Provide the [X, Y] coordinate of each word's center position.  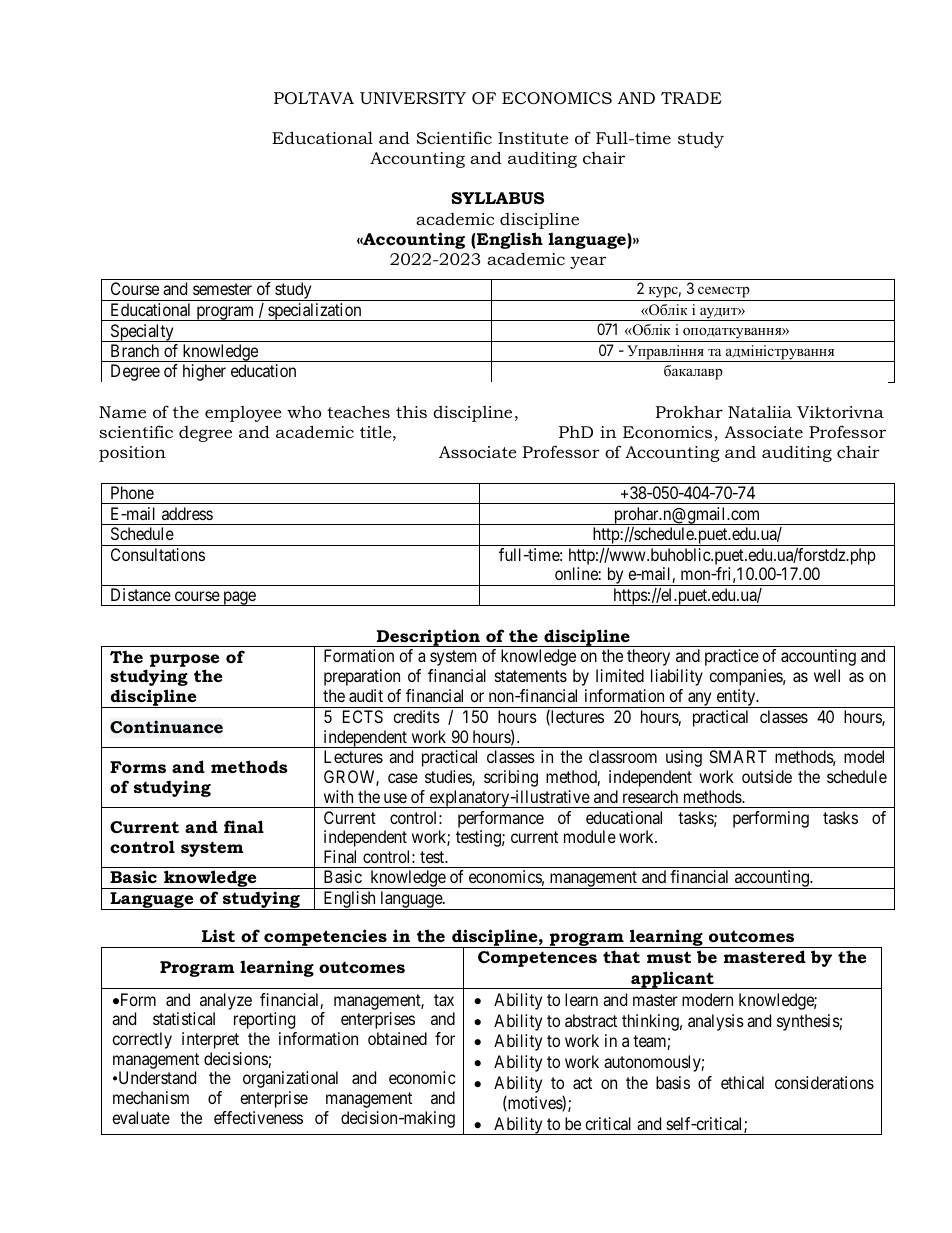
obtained [397, 1038]
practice [732, 657]
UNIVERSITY [413, 98]
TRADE [691, 98]
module [590, 836]
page [239, 598]
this [411, 411]
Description [428, 638]
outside [767, 776]
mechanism [151, 1097]
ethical [742, 1082]
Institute [533, 138]
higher [204, 372]
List [218, 935]
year [588, 262]
